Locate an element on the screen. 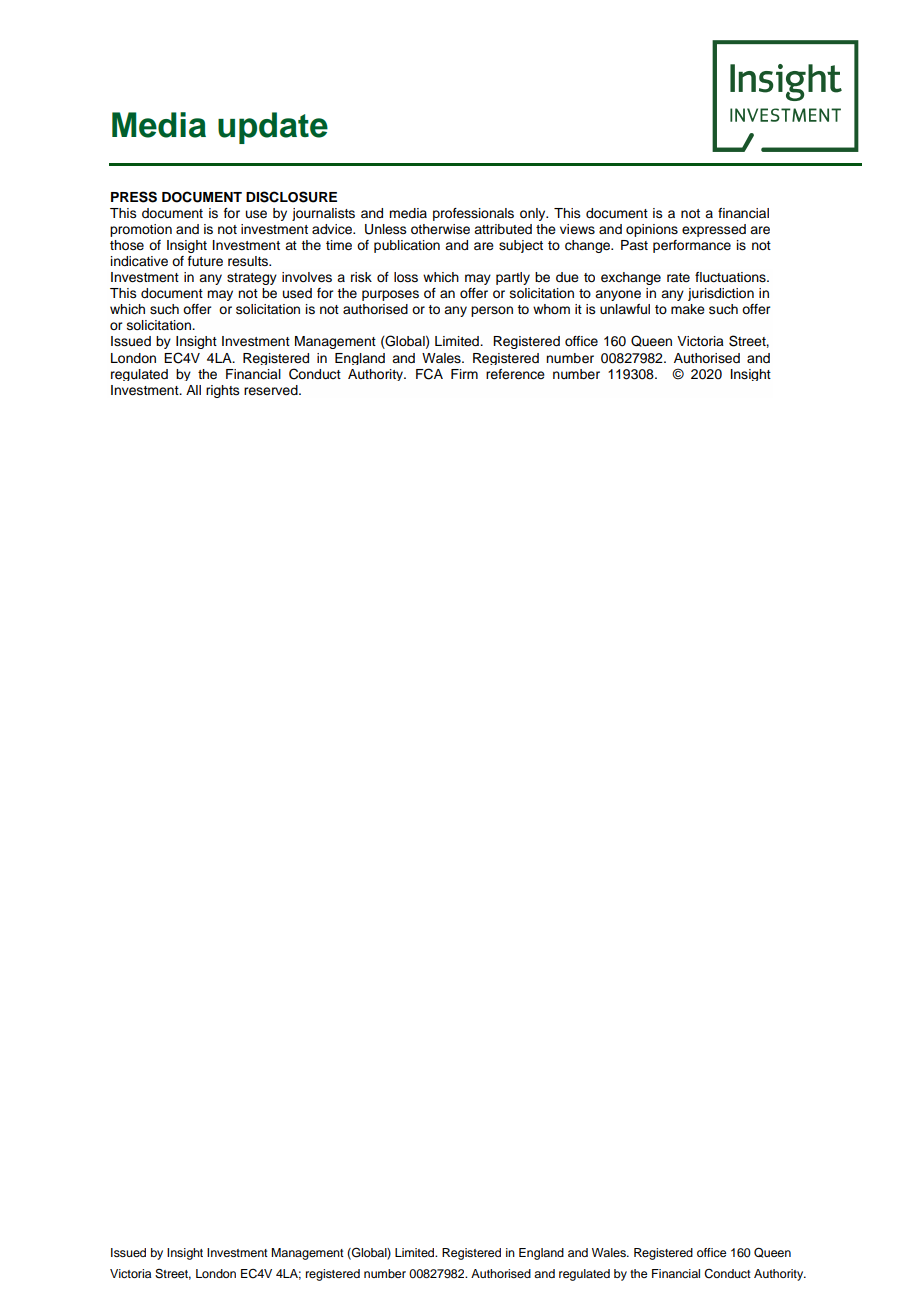 The width and height of the screenshot is (924, 1309). DISCLOSURE is located at coordinates (291, 197).
